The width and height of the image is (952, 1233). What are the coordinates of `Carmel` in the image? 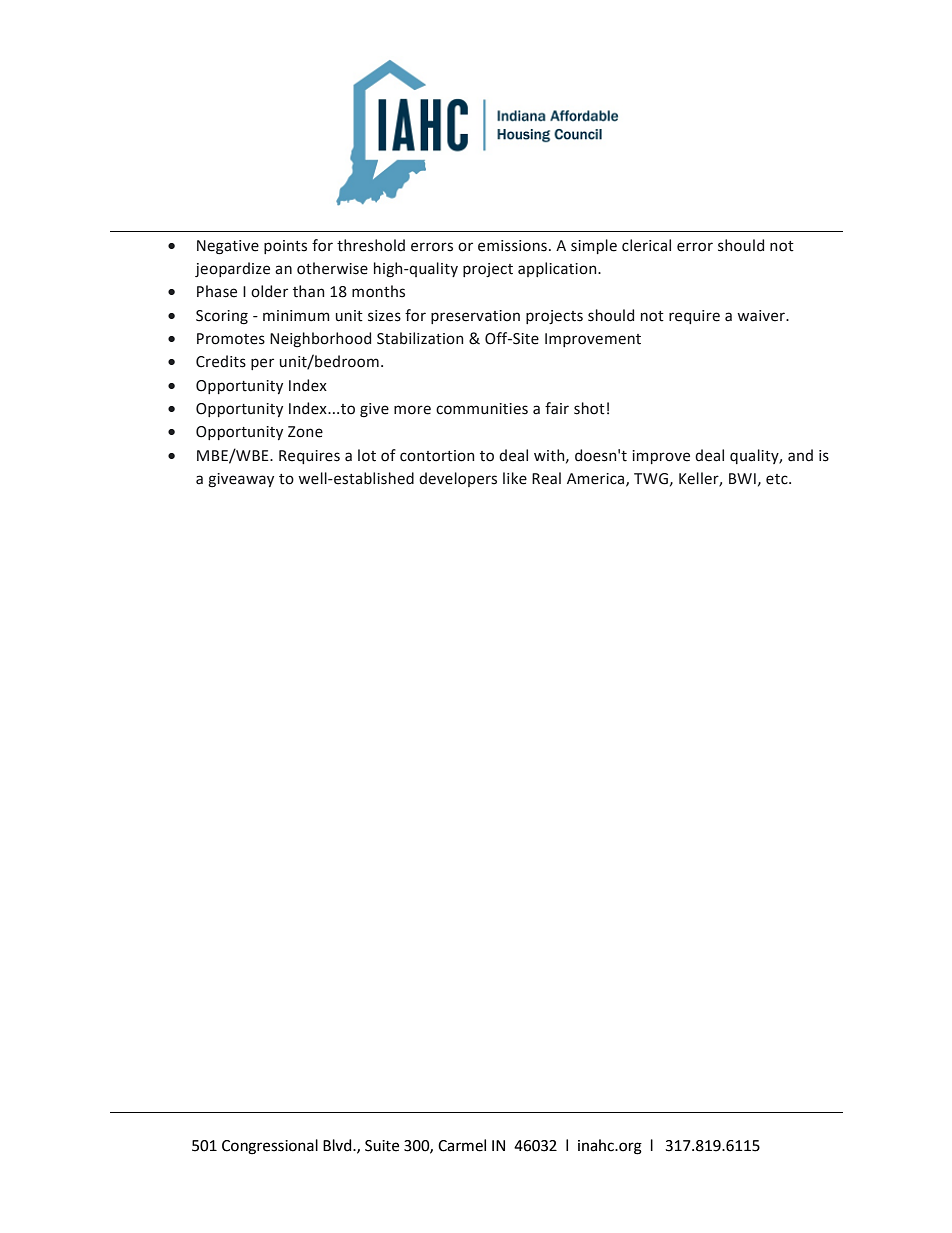 It's located at (462, 1145).
